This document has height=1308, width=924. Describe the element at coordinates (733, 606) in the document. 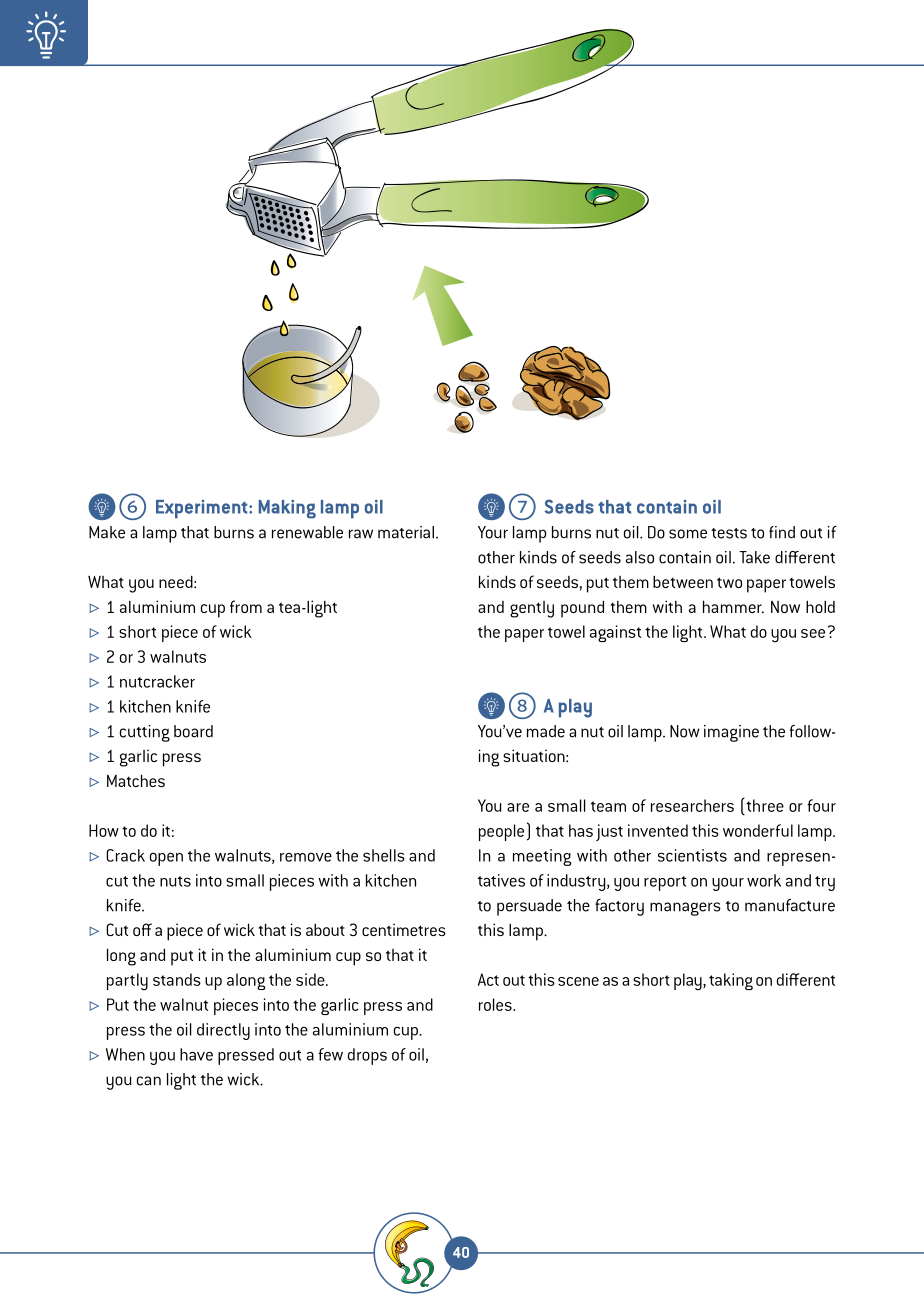

I see `hammer` at that location.
